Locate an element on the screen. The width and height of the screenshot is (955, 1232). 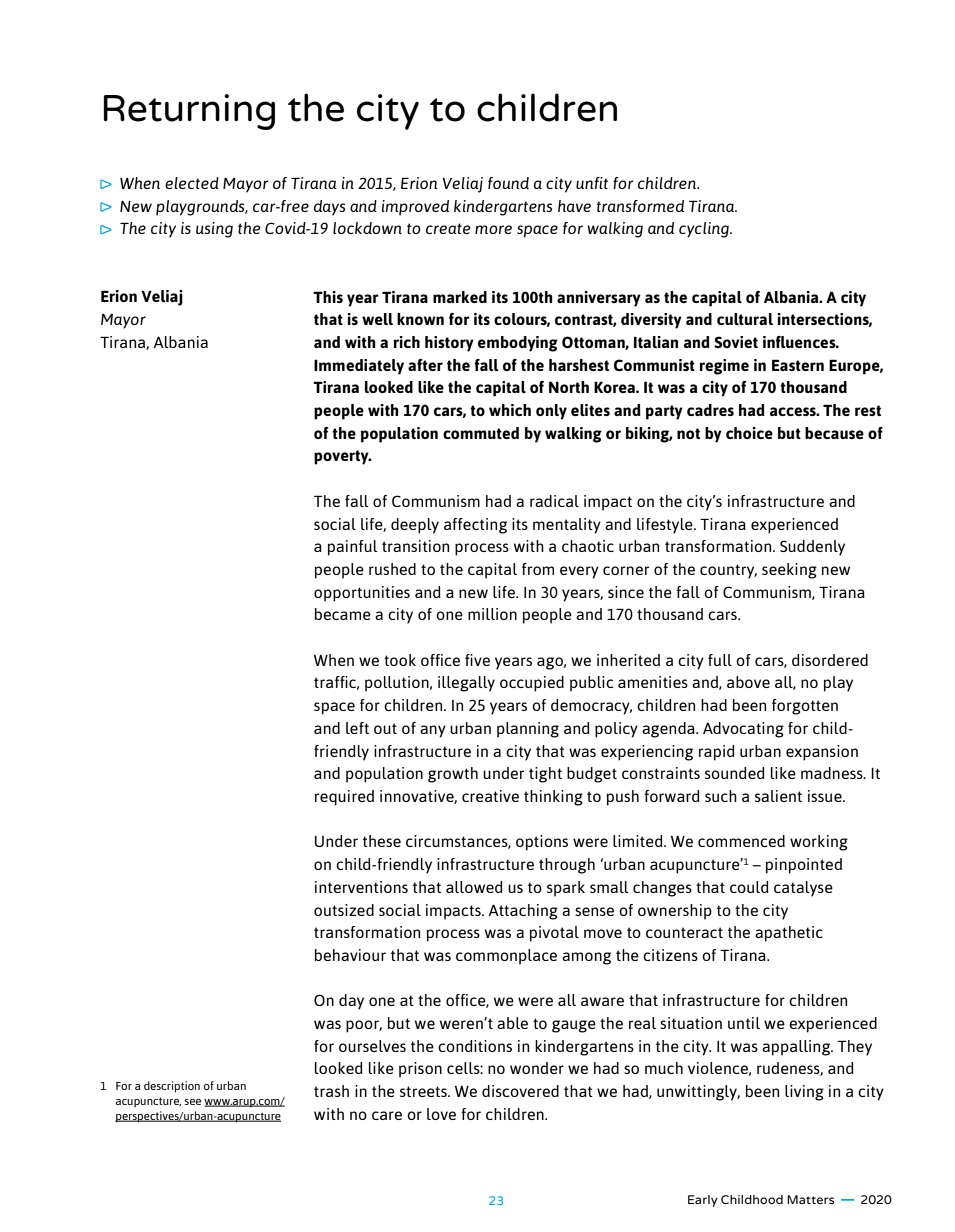
Attaching is located at coordinates (523, 912).
